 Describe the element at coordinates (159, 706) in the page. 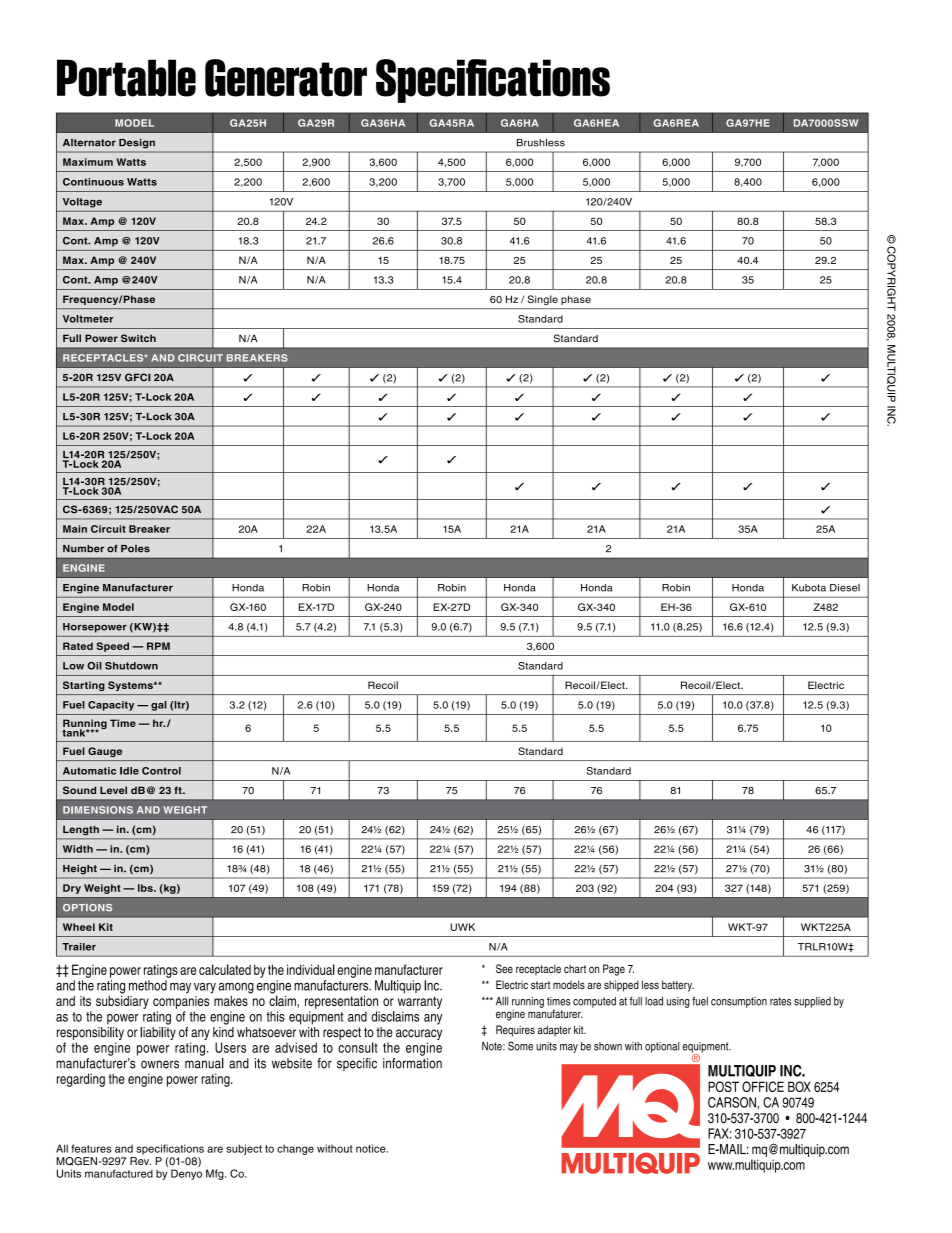

I see `gal` at that location.
